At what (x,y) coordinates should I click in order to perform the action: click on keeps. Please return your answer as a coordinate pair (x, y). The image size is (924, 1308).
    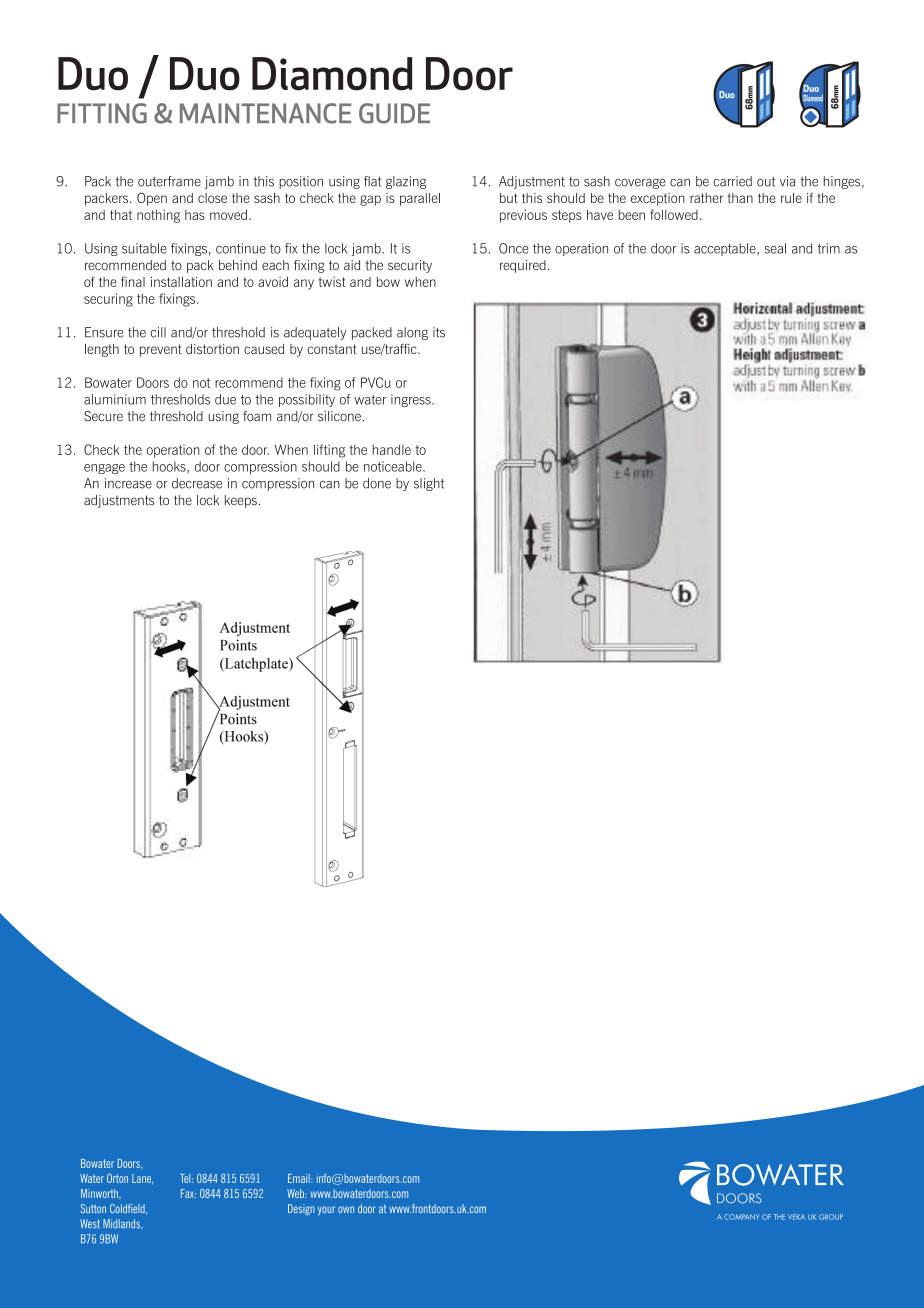
    Looking at the image, I should click on (241, 501).
